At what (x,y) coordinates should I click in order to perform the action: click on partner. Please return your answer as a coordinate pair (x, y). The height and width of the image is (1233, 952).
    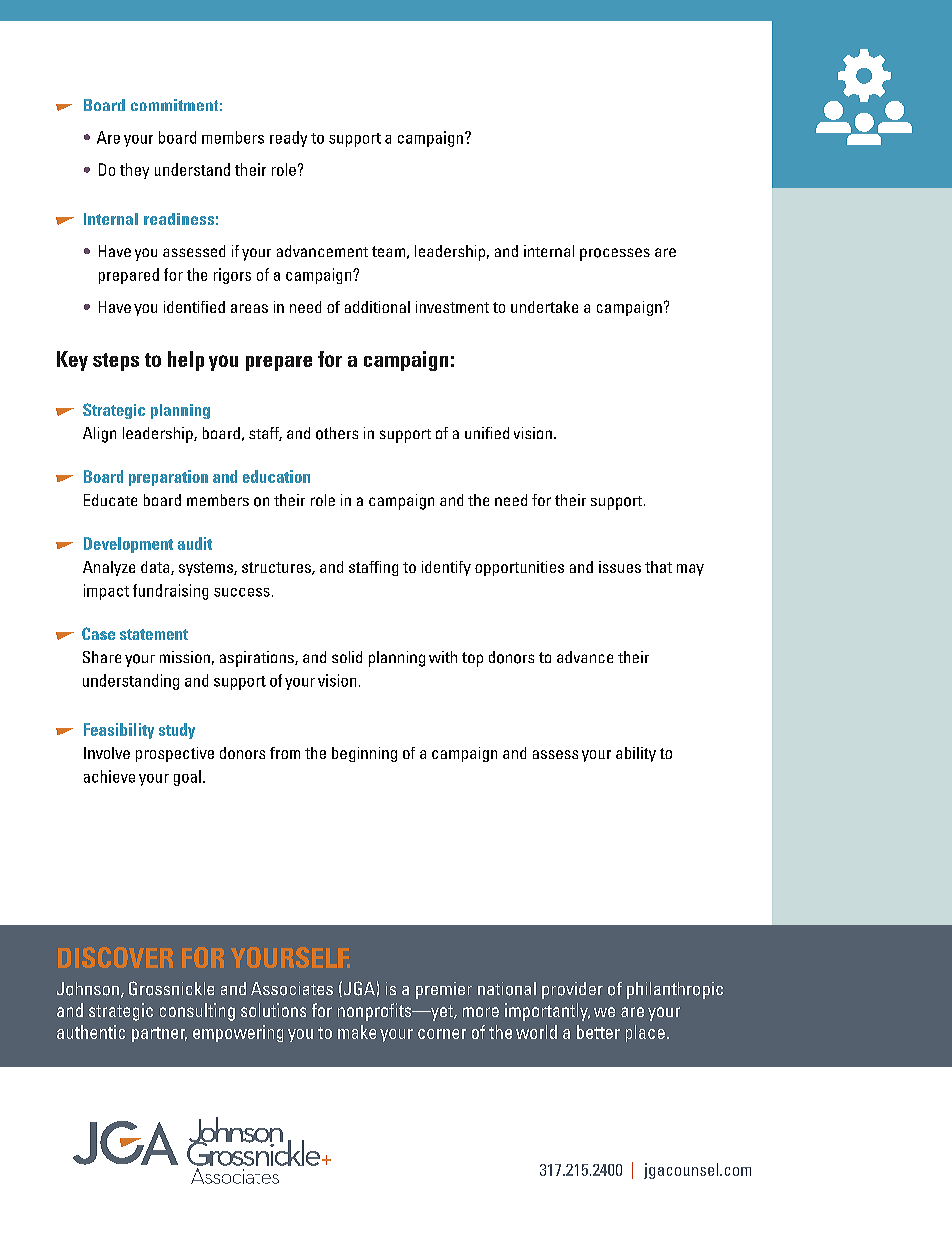
    Looking at the image, I should click on (159, 1034).
